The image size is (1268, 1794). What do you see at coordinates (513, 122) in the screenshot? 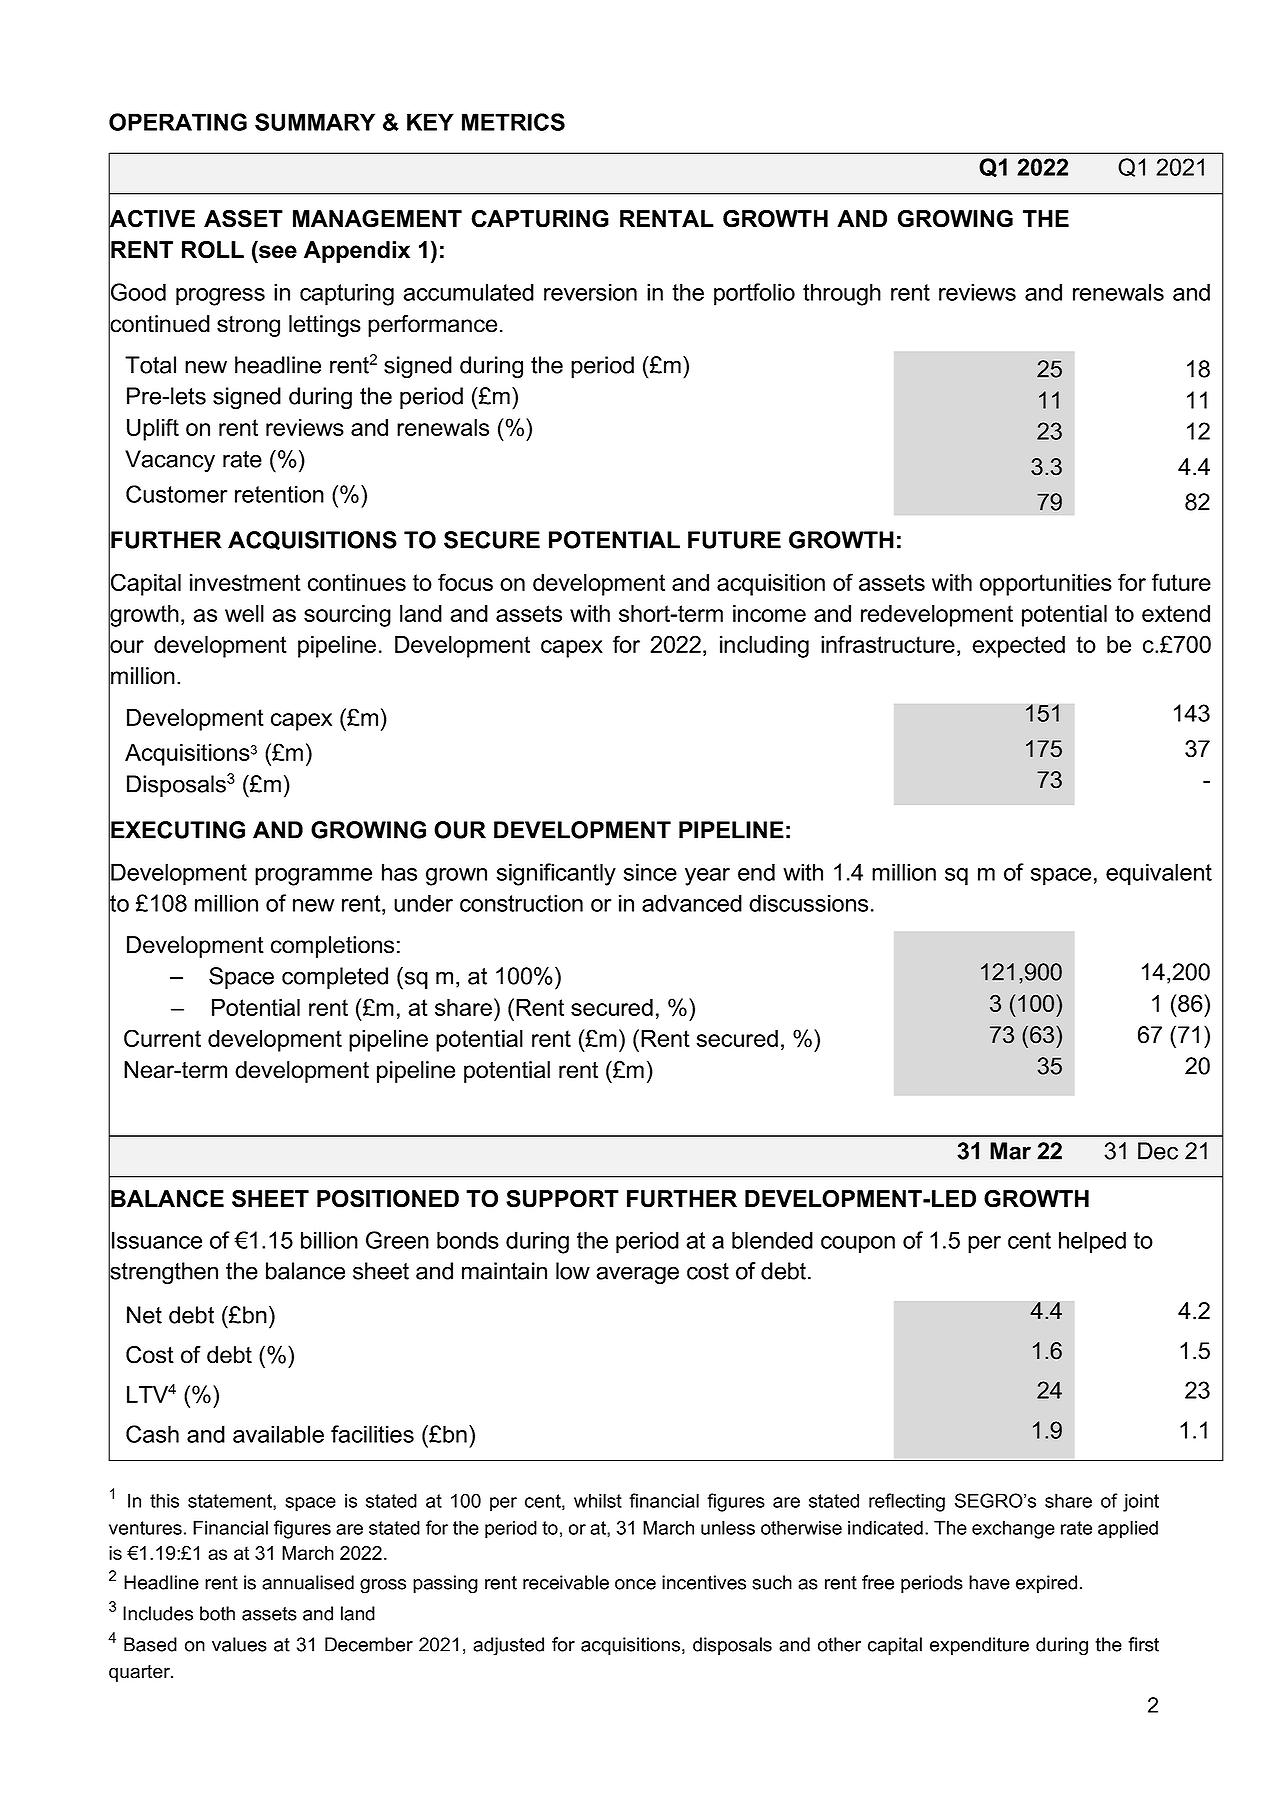
I see `METRICS` at bounding box center [513, 122].
